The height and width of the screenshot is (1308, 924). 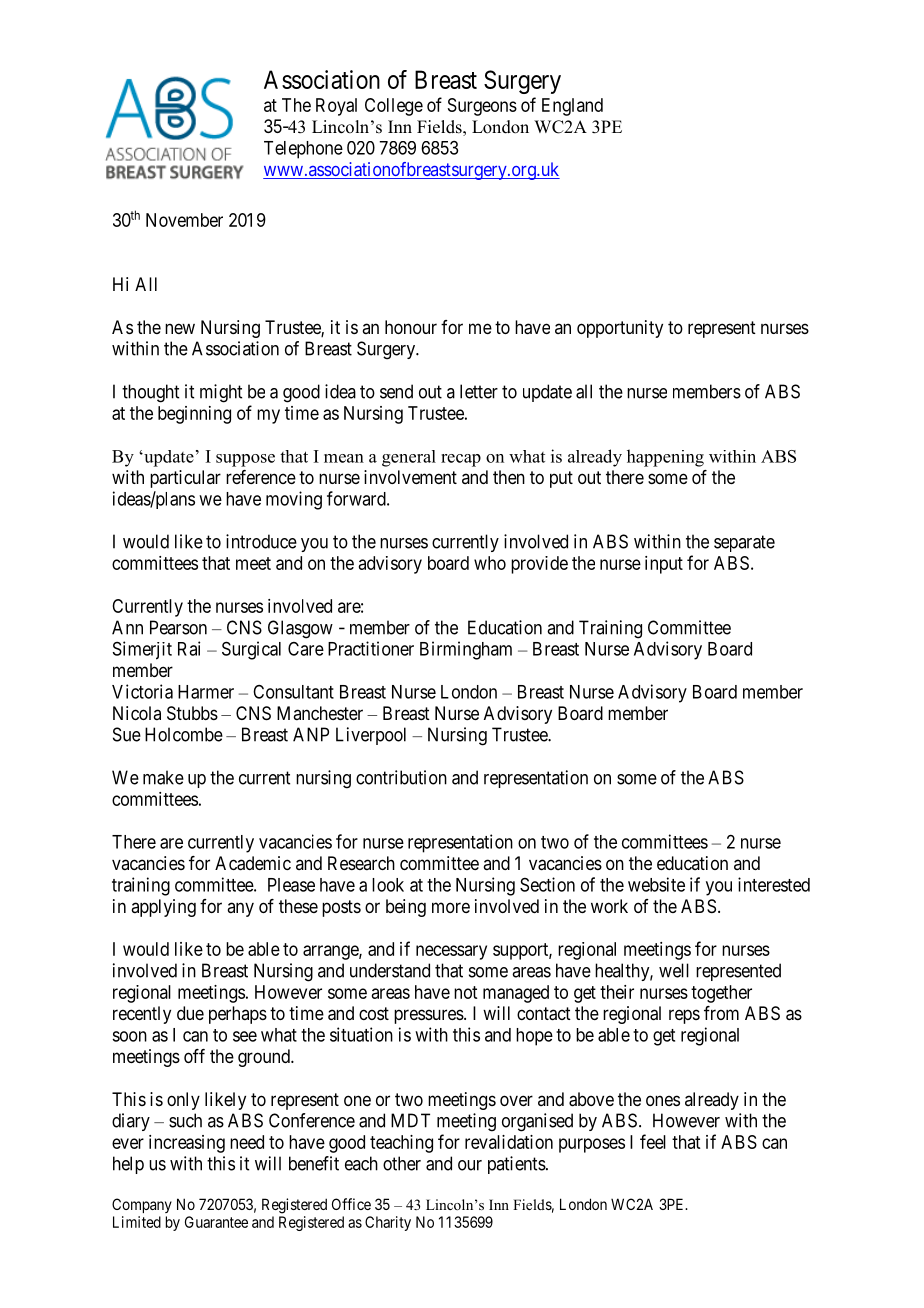 What do you see at coordinates (656, 884) in the screenshot?
I see `website` at bounding box center [656, 884].
